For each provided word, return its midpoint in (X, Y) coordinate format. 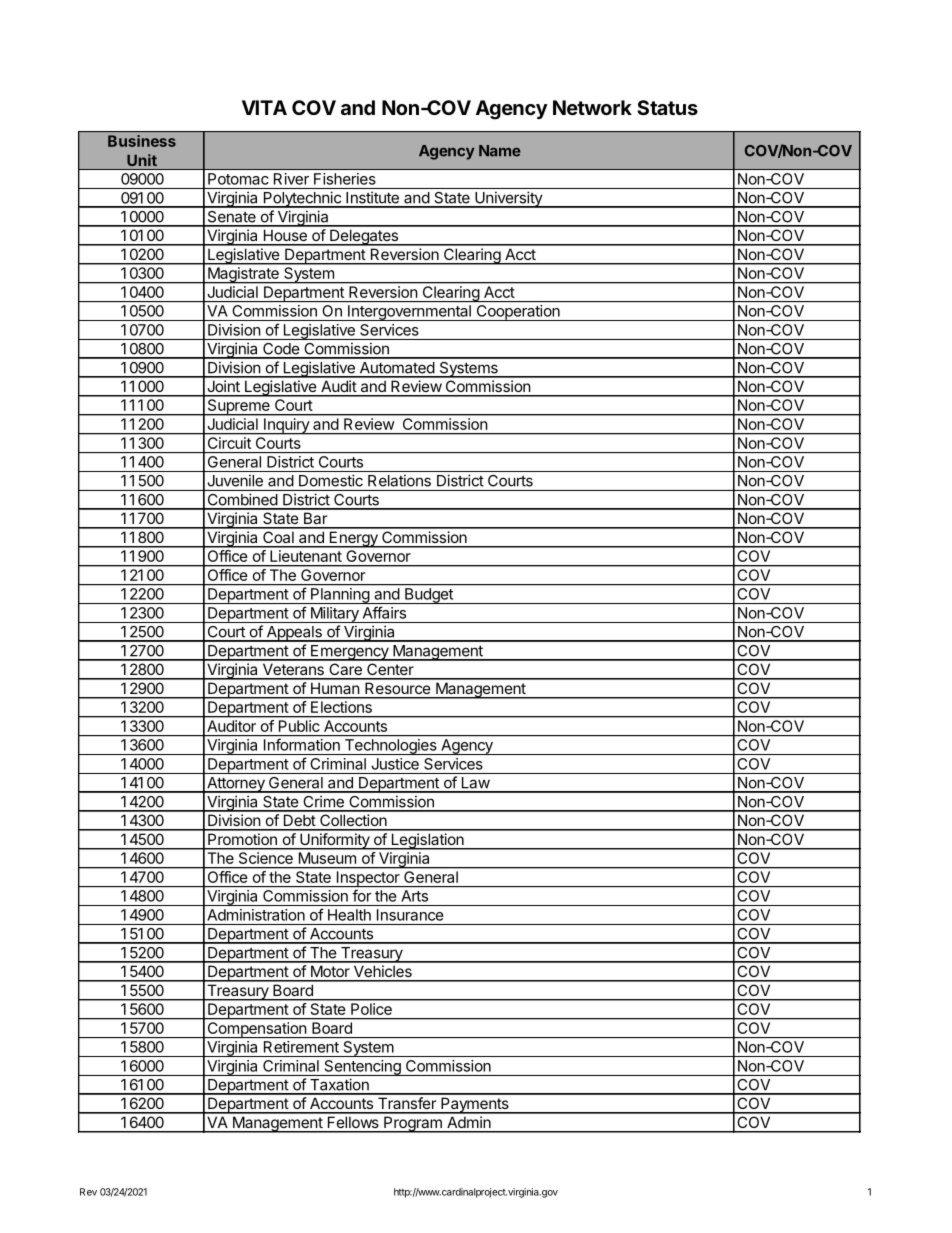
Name (500, 151)
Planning (340, 596)
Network (592, 107)
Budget (429, 596)
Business (142, 141)
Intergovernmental (409, 313)
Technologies (390, 747)
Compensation (256, 1030)
